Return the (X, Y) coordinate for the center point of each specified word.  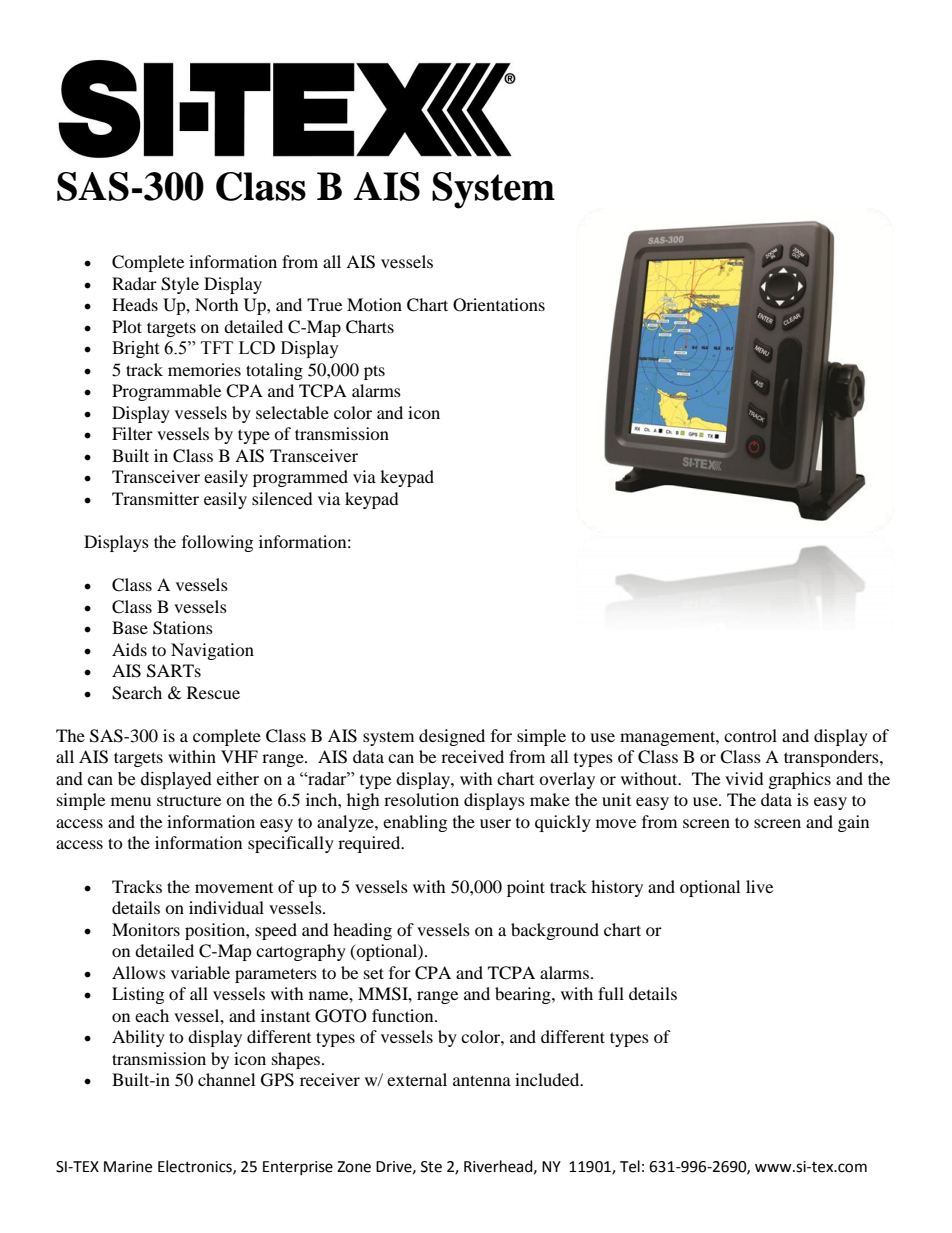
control (750, 735)
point (526, 888)
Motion (374, 304)
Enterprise (298, 1168)
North (217, 304)
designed (452, 737)
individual (226, 907)
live (759, 886)
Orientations (499, 305)
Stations (183, 628)
